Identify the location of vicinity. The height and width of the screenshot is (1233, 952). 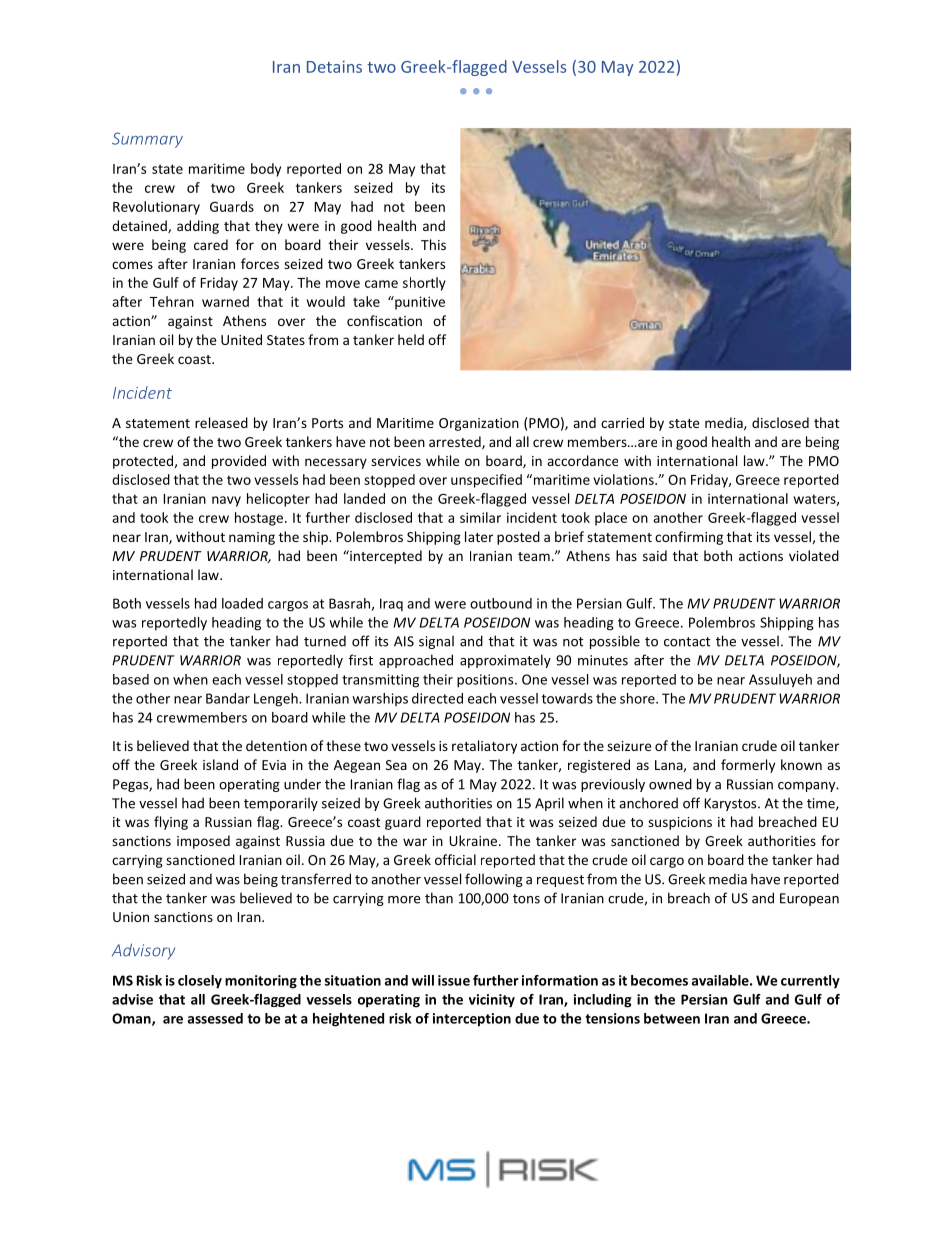
(492, 1001).
